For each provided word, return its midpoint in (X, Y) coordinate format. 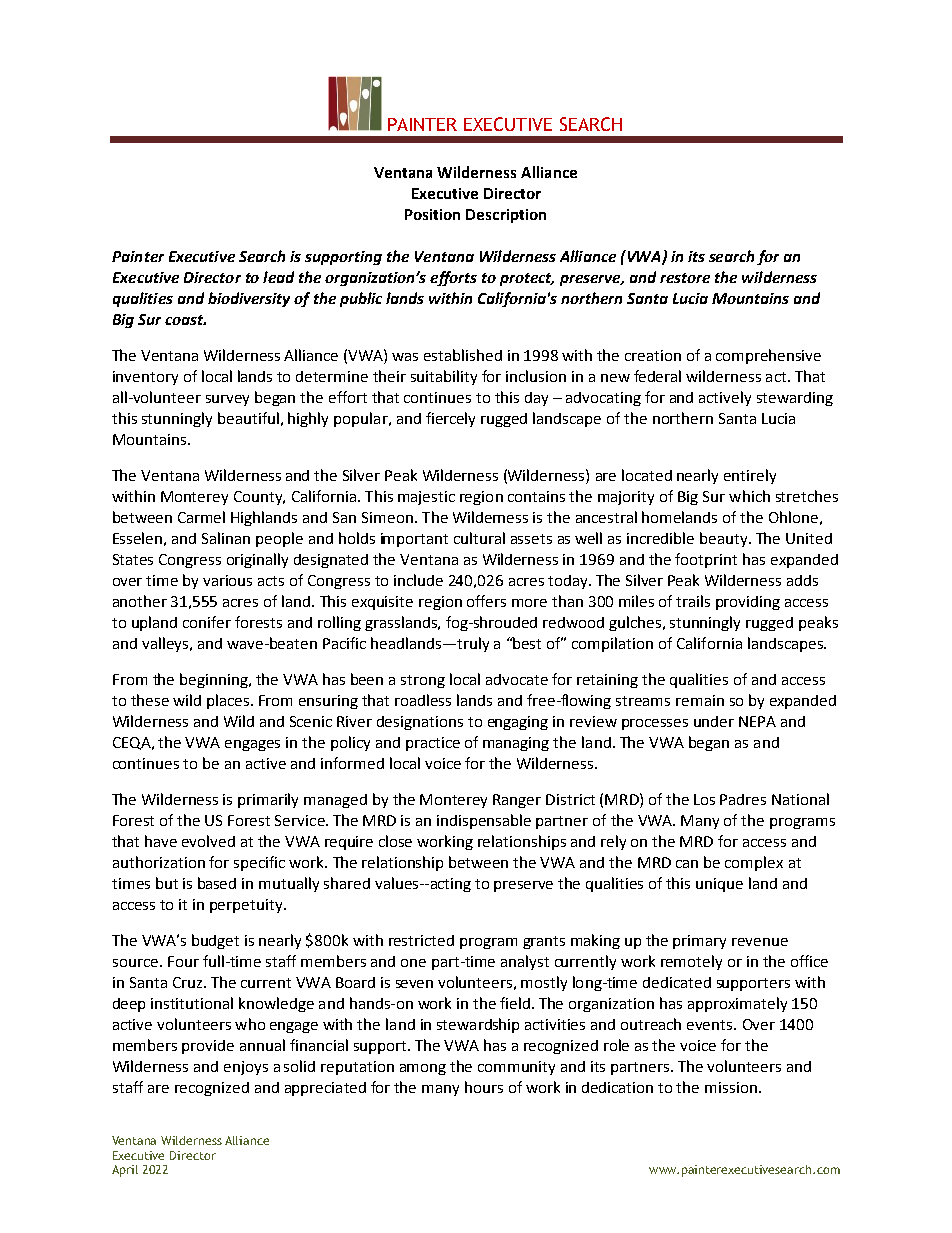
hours (484, 1087)
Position (432, 214)
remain (700, 700)
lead (278, 277)
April (125, 1171)
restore (685, 278)
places (228, 701)
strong (423, 681)
